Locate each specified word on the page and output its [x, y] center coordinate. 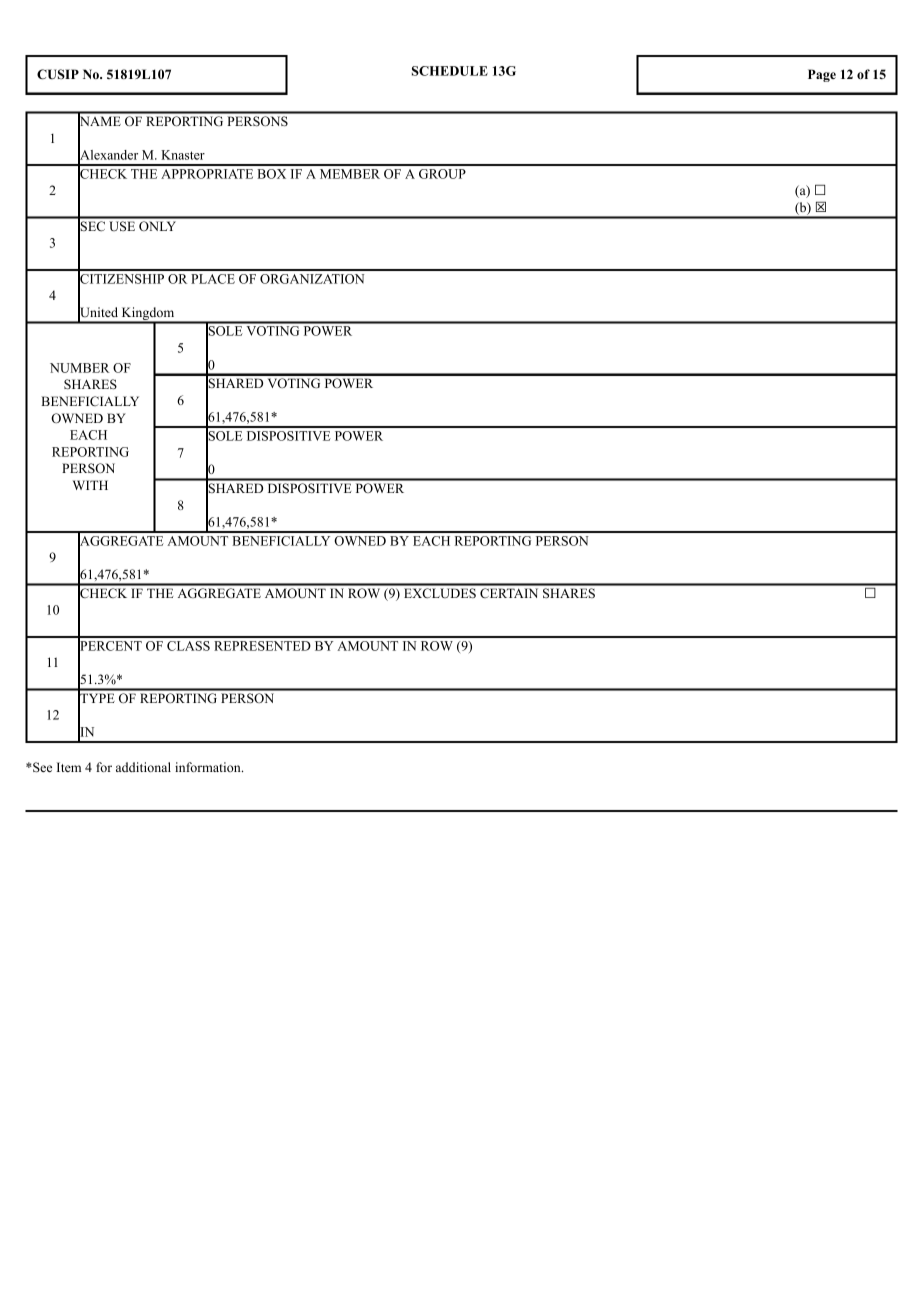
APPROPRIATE [207, 174]
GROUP [442, 174]
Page [822, 75]
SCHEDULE [450, 71]
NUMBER [80, 368]
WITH [90, 485]
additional [143, 767]
